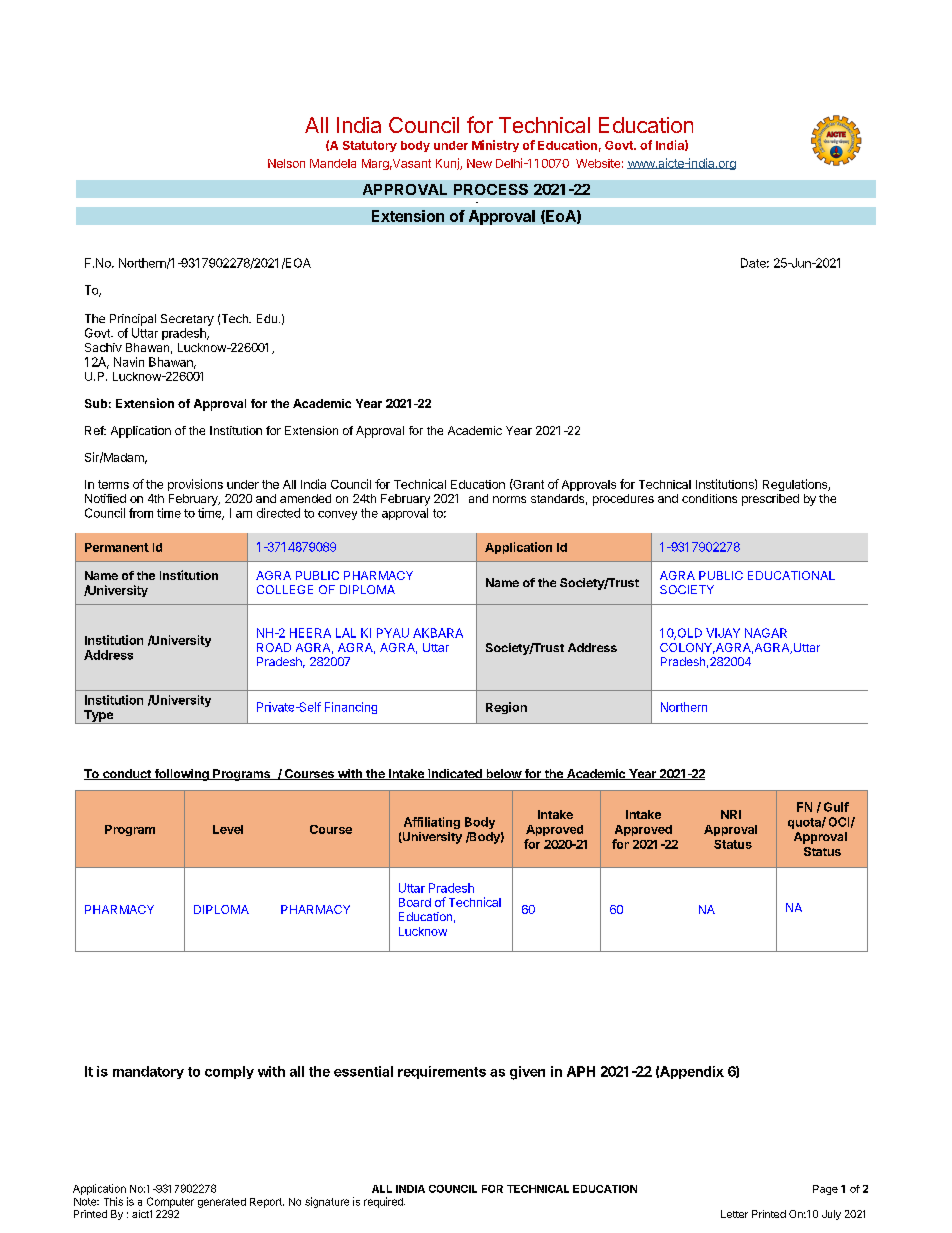  Describe the element at coordinates (228, 829) in the screenshot. I see `Level` at that location.
